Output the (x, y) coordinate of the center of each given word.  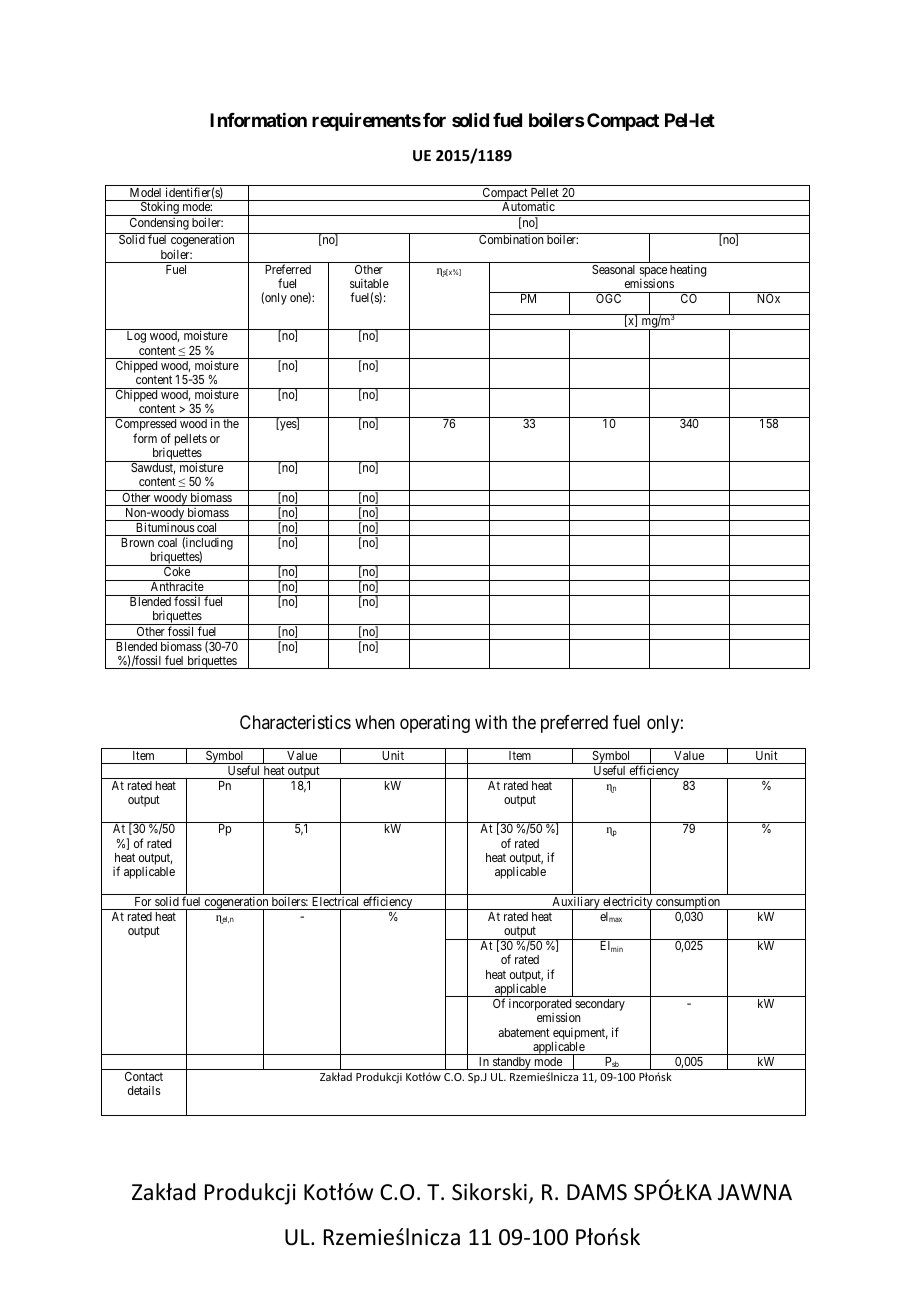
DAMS (597, 1192)
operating (435, 724)
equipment (580, 1034)
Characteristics (295, 722)
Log (136, 337)
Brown (137, 542)
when (375, 722)
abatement (524, 1032)
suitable (369, 283)
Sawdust (153, 468)
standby (512, 1063)
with (491, 722)
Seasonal (613, 269)
